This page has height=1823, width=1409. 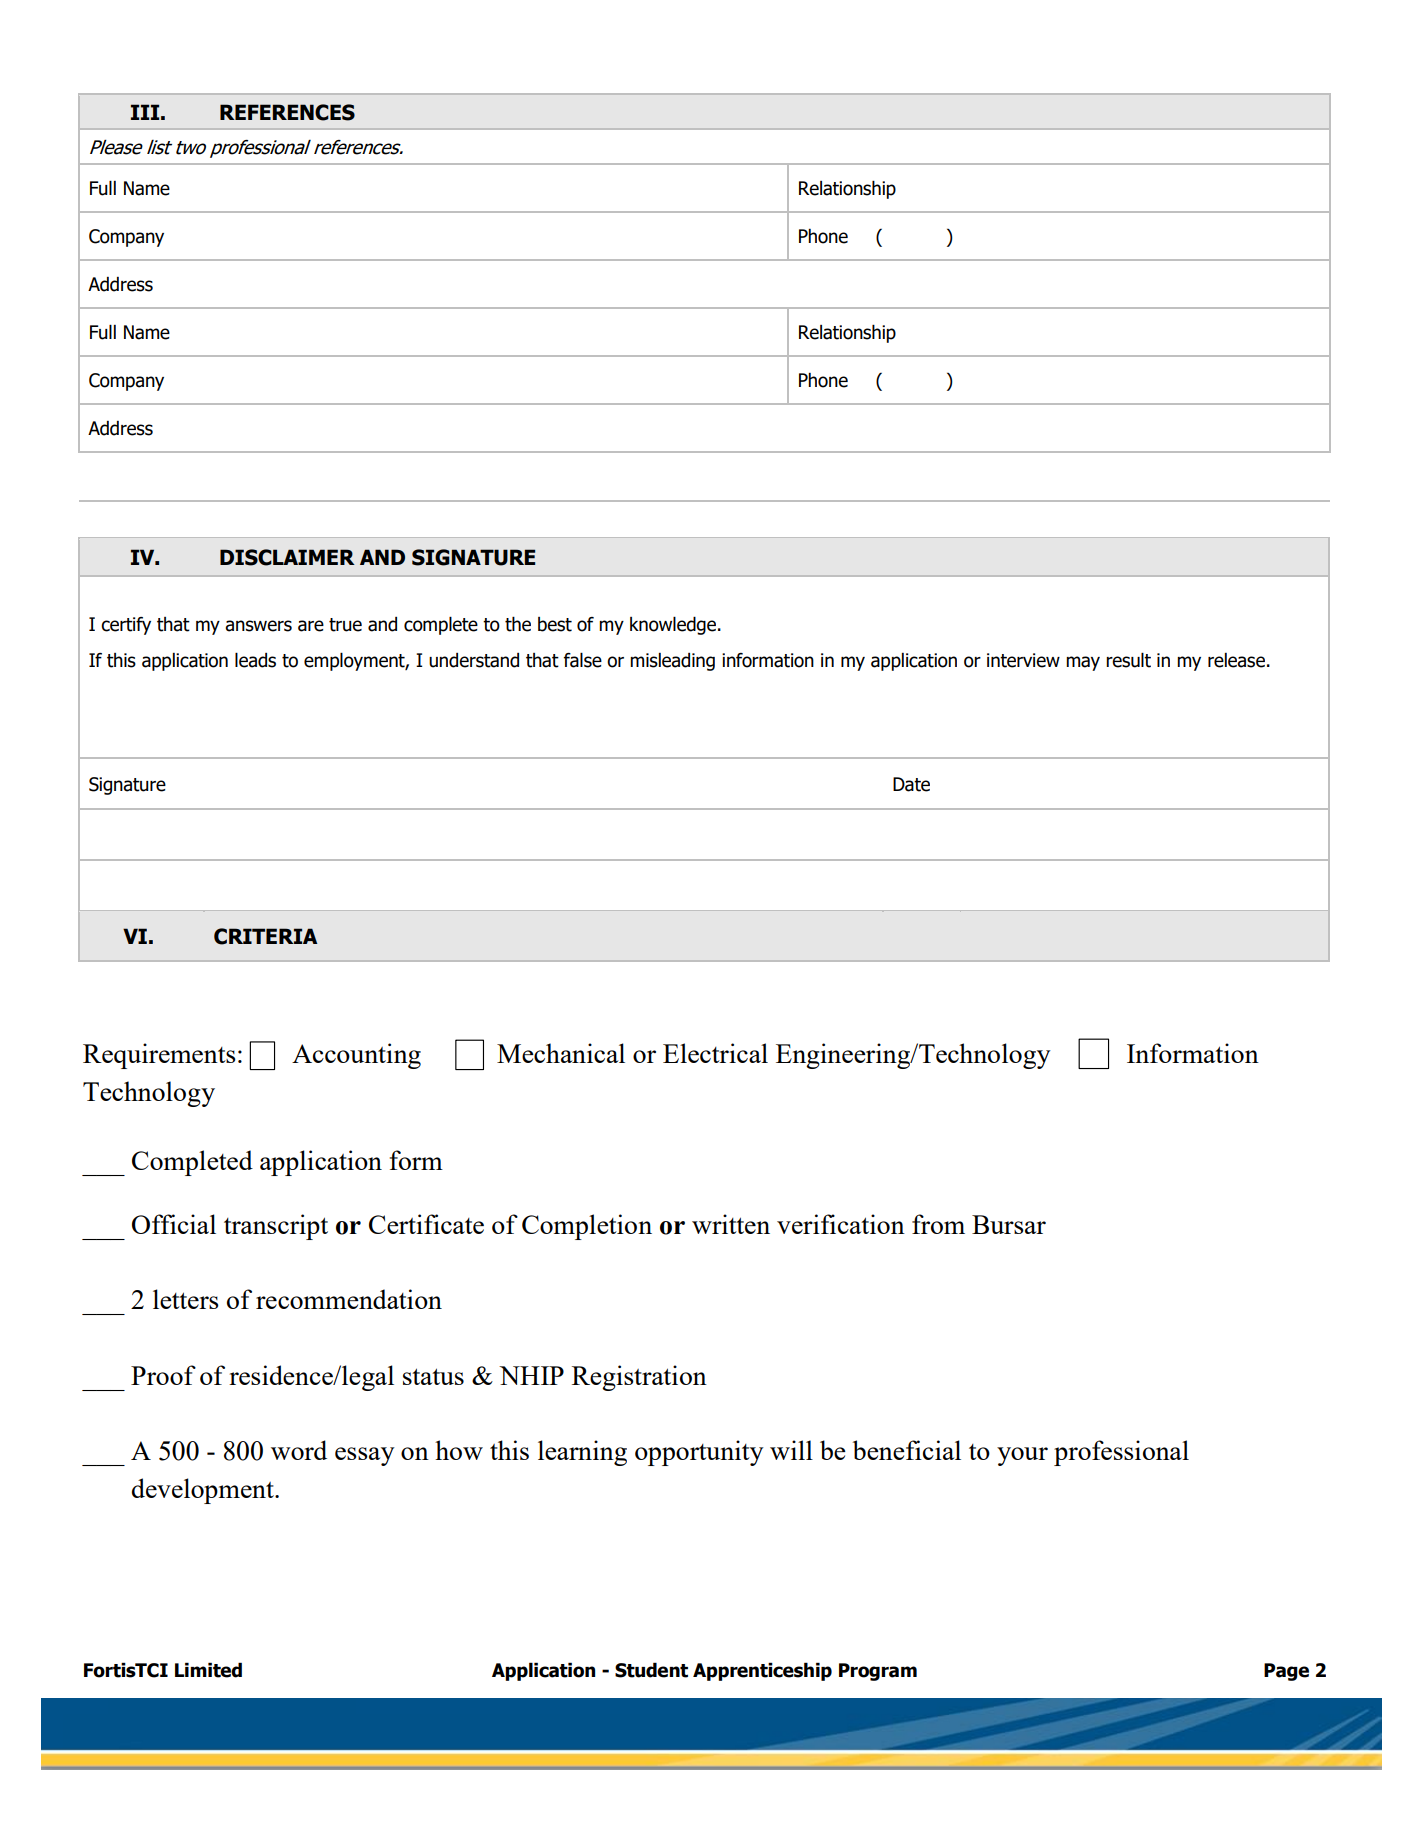 I want to click on result, so click(x=1128, y=660).
